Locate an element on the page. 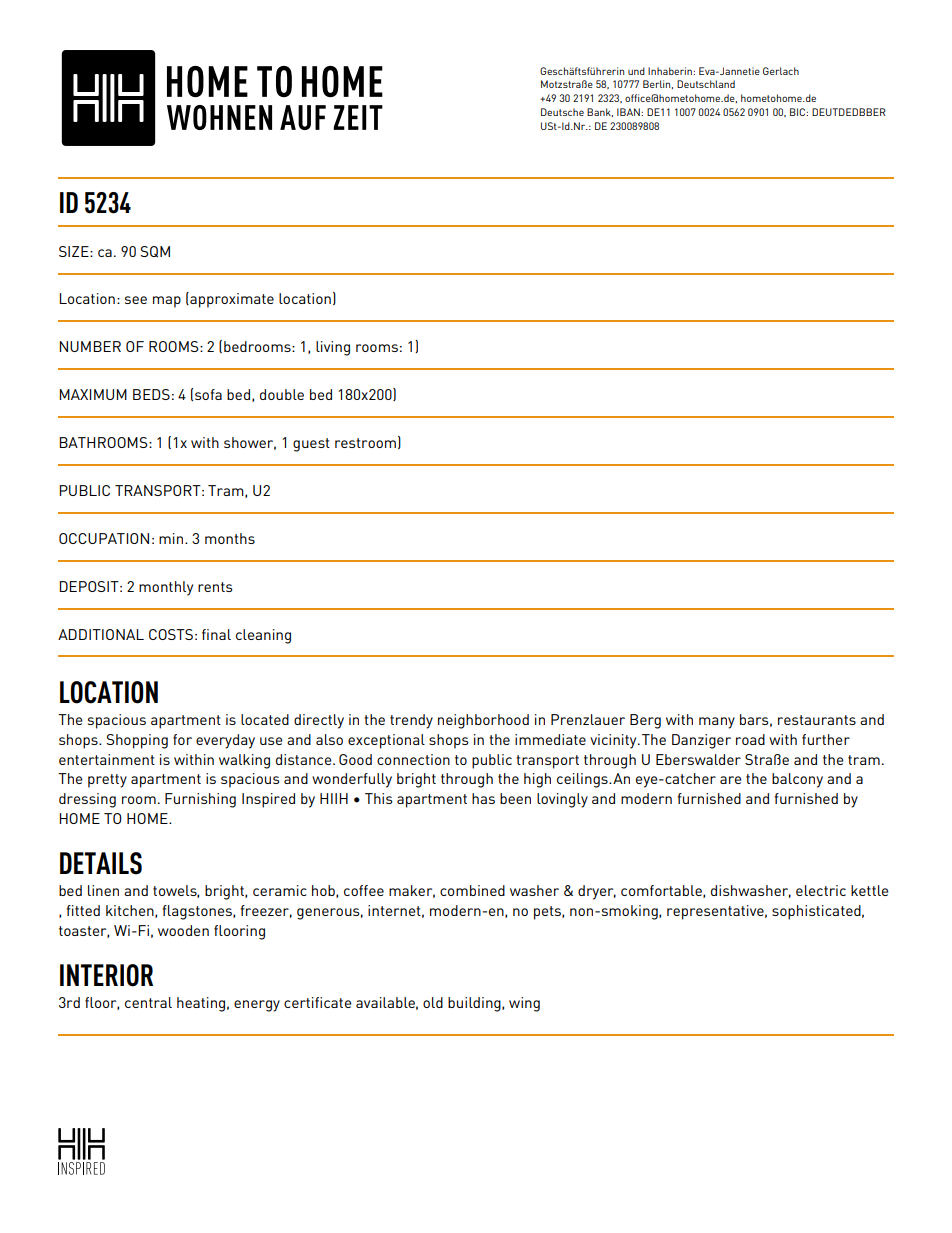  many is located at coordinates (717, 723).
